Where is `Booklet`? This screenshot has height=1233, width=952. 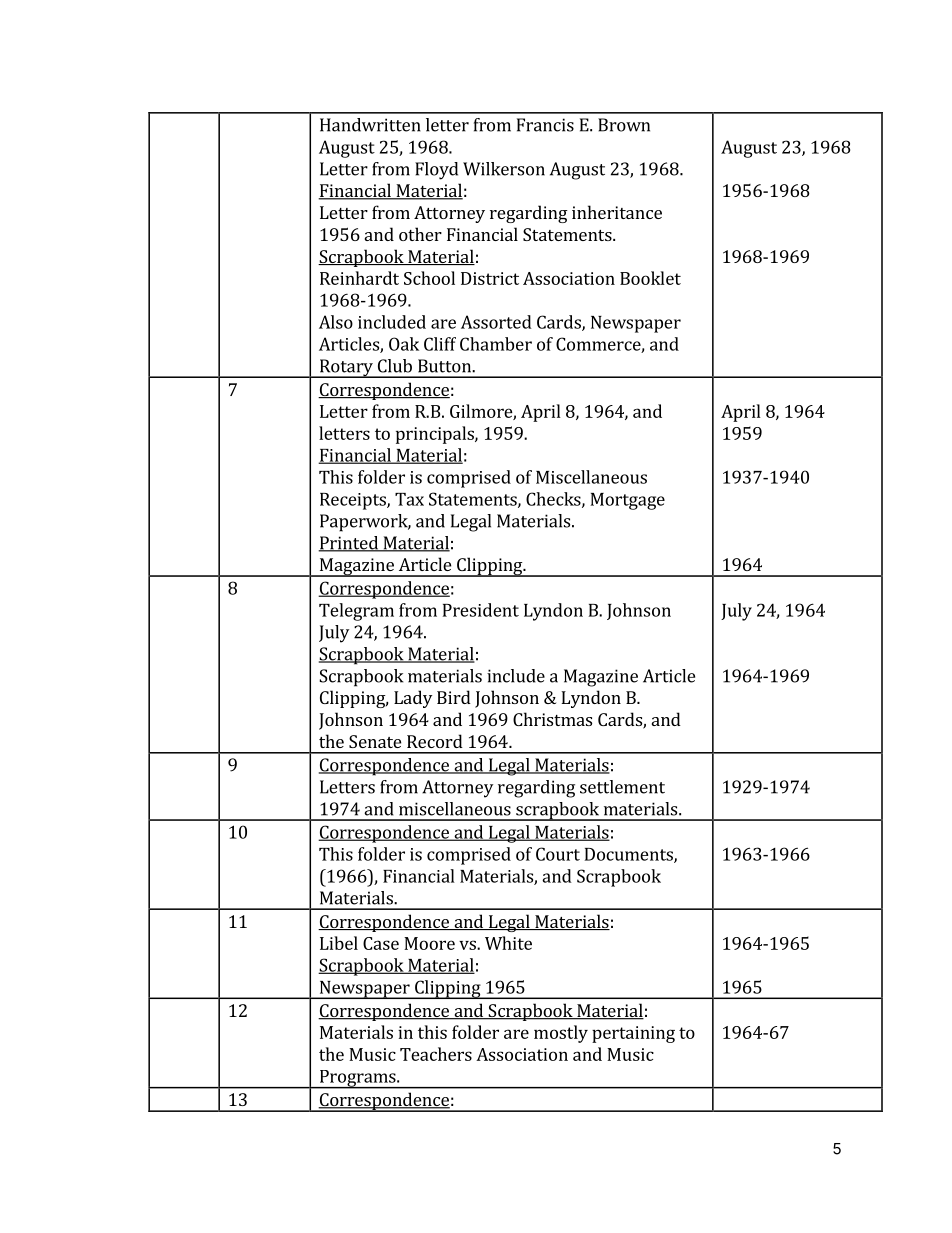
Booklet is located at coordinates (650, 278).
